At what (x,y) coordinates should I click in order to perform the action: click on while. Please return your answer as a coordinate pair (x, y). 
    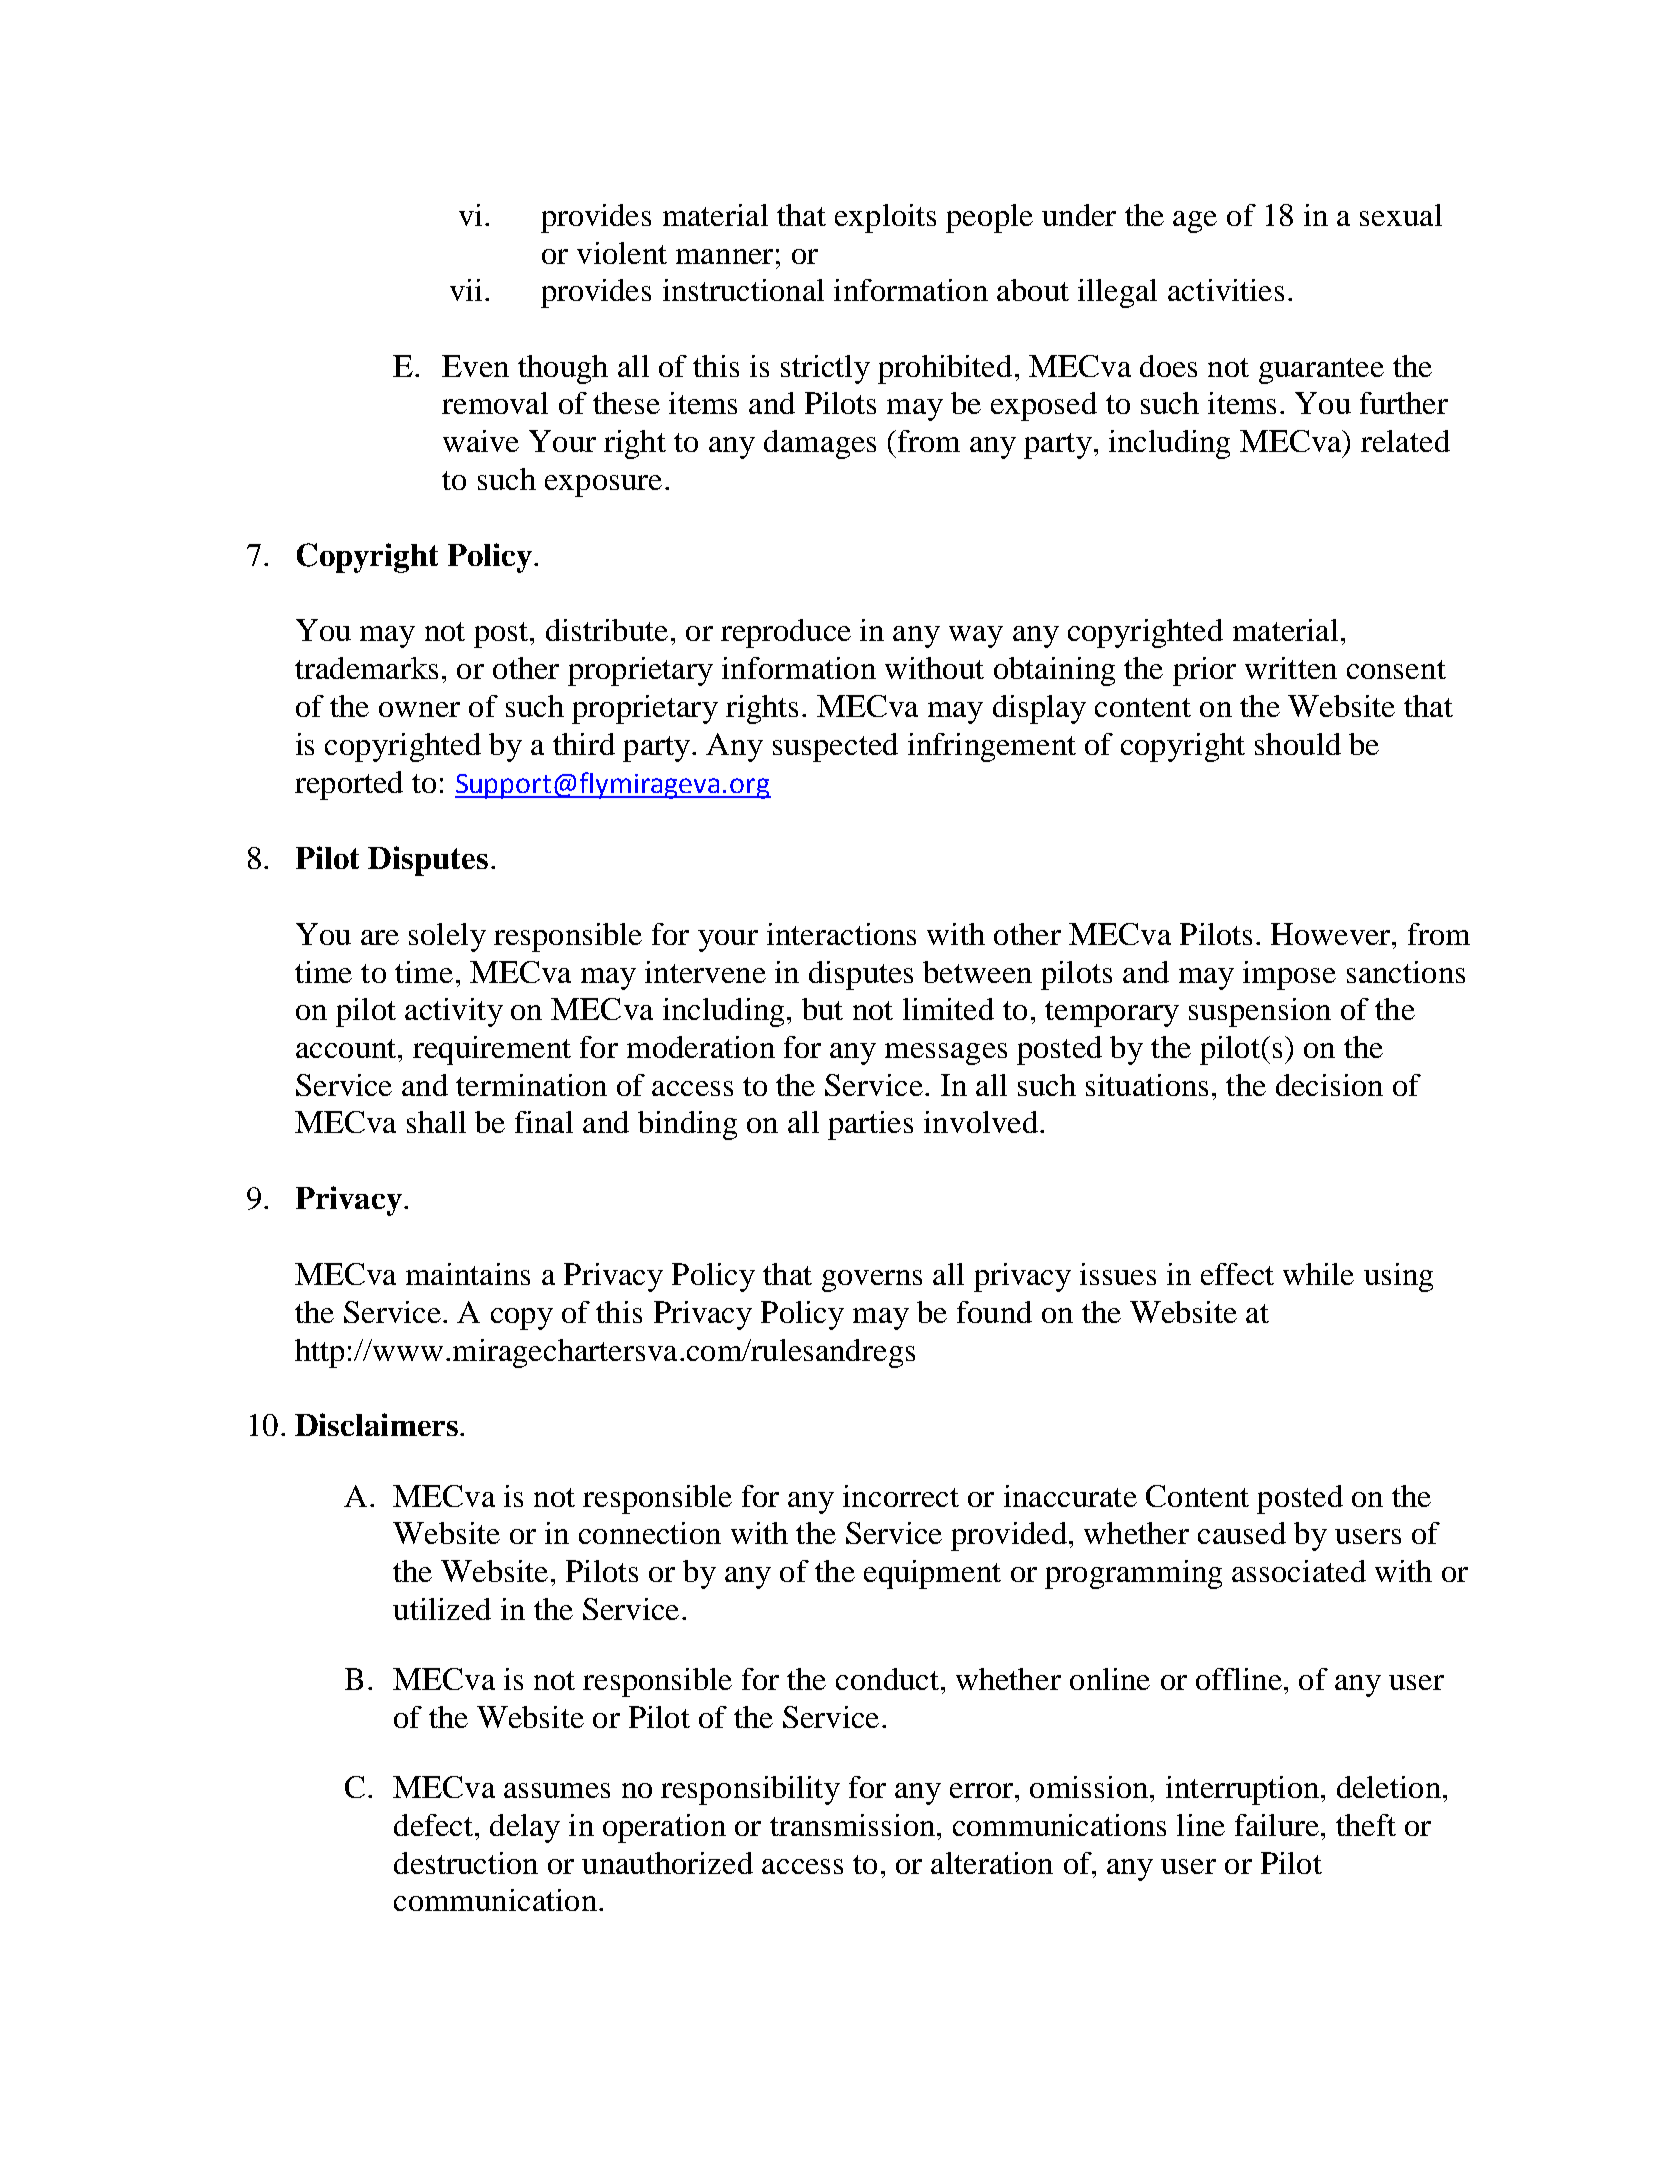
    Looking at the image, I should click on (1318, 1274).
